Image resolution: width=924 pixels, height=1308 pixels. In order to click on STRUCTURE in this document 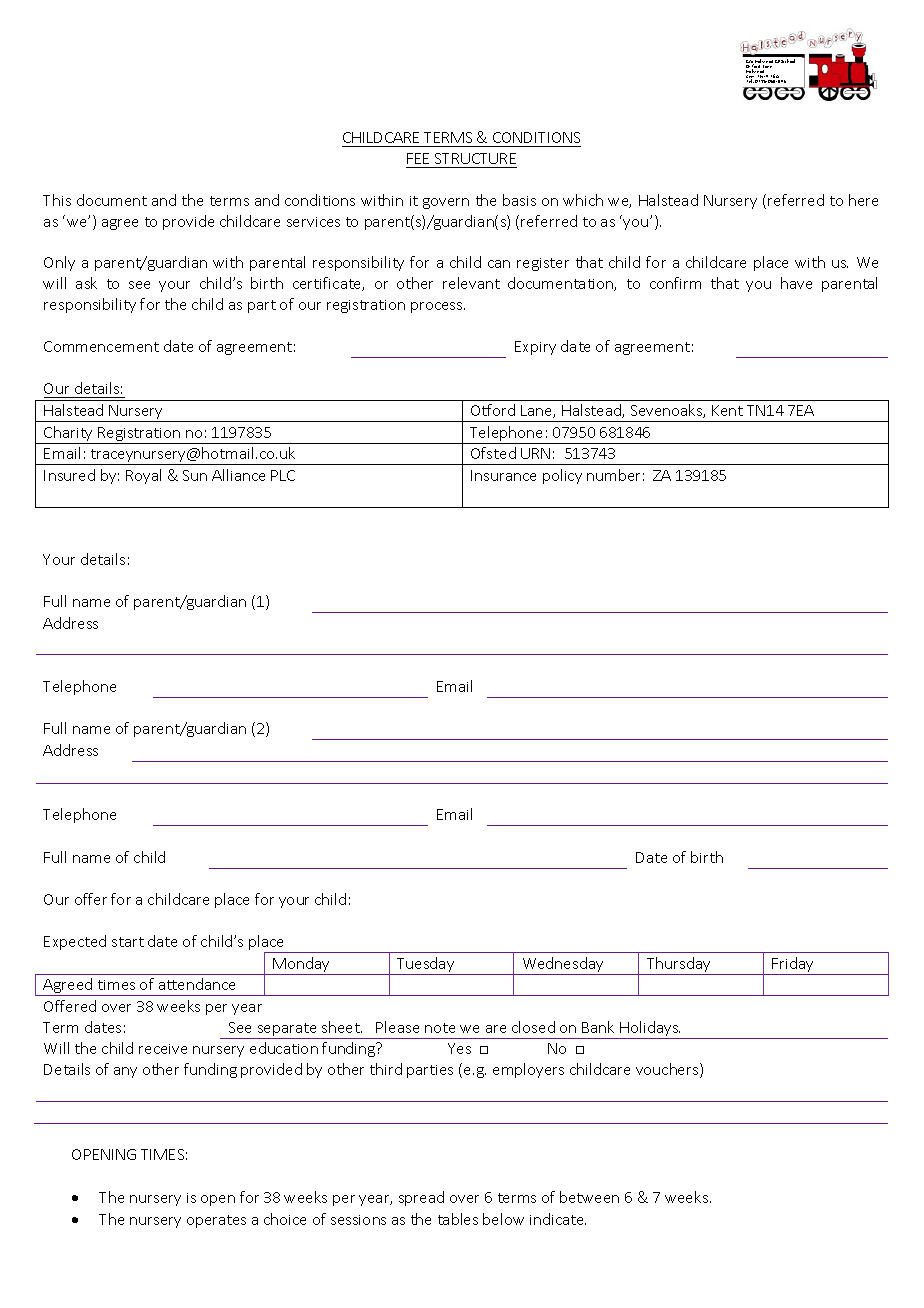, I will do `click(475, 158)`.
